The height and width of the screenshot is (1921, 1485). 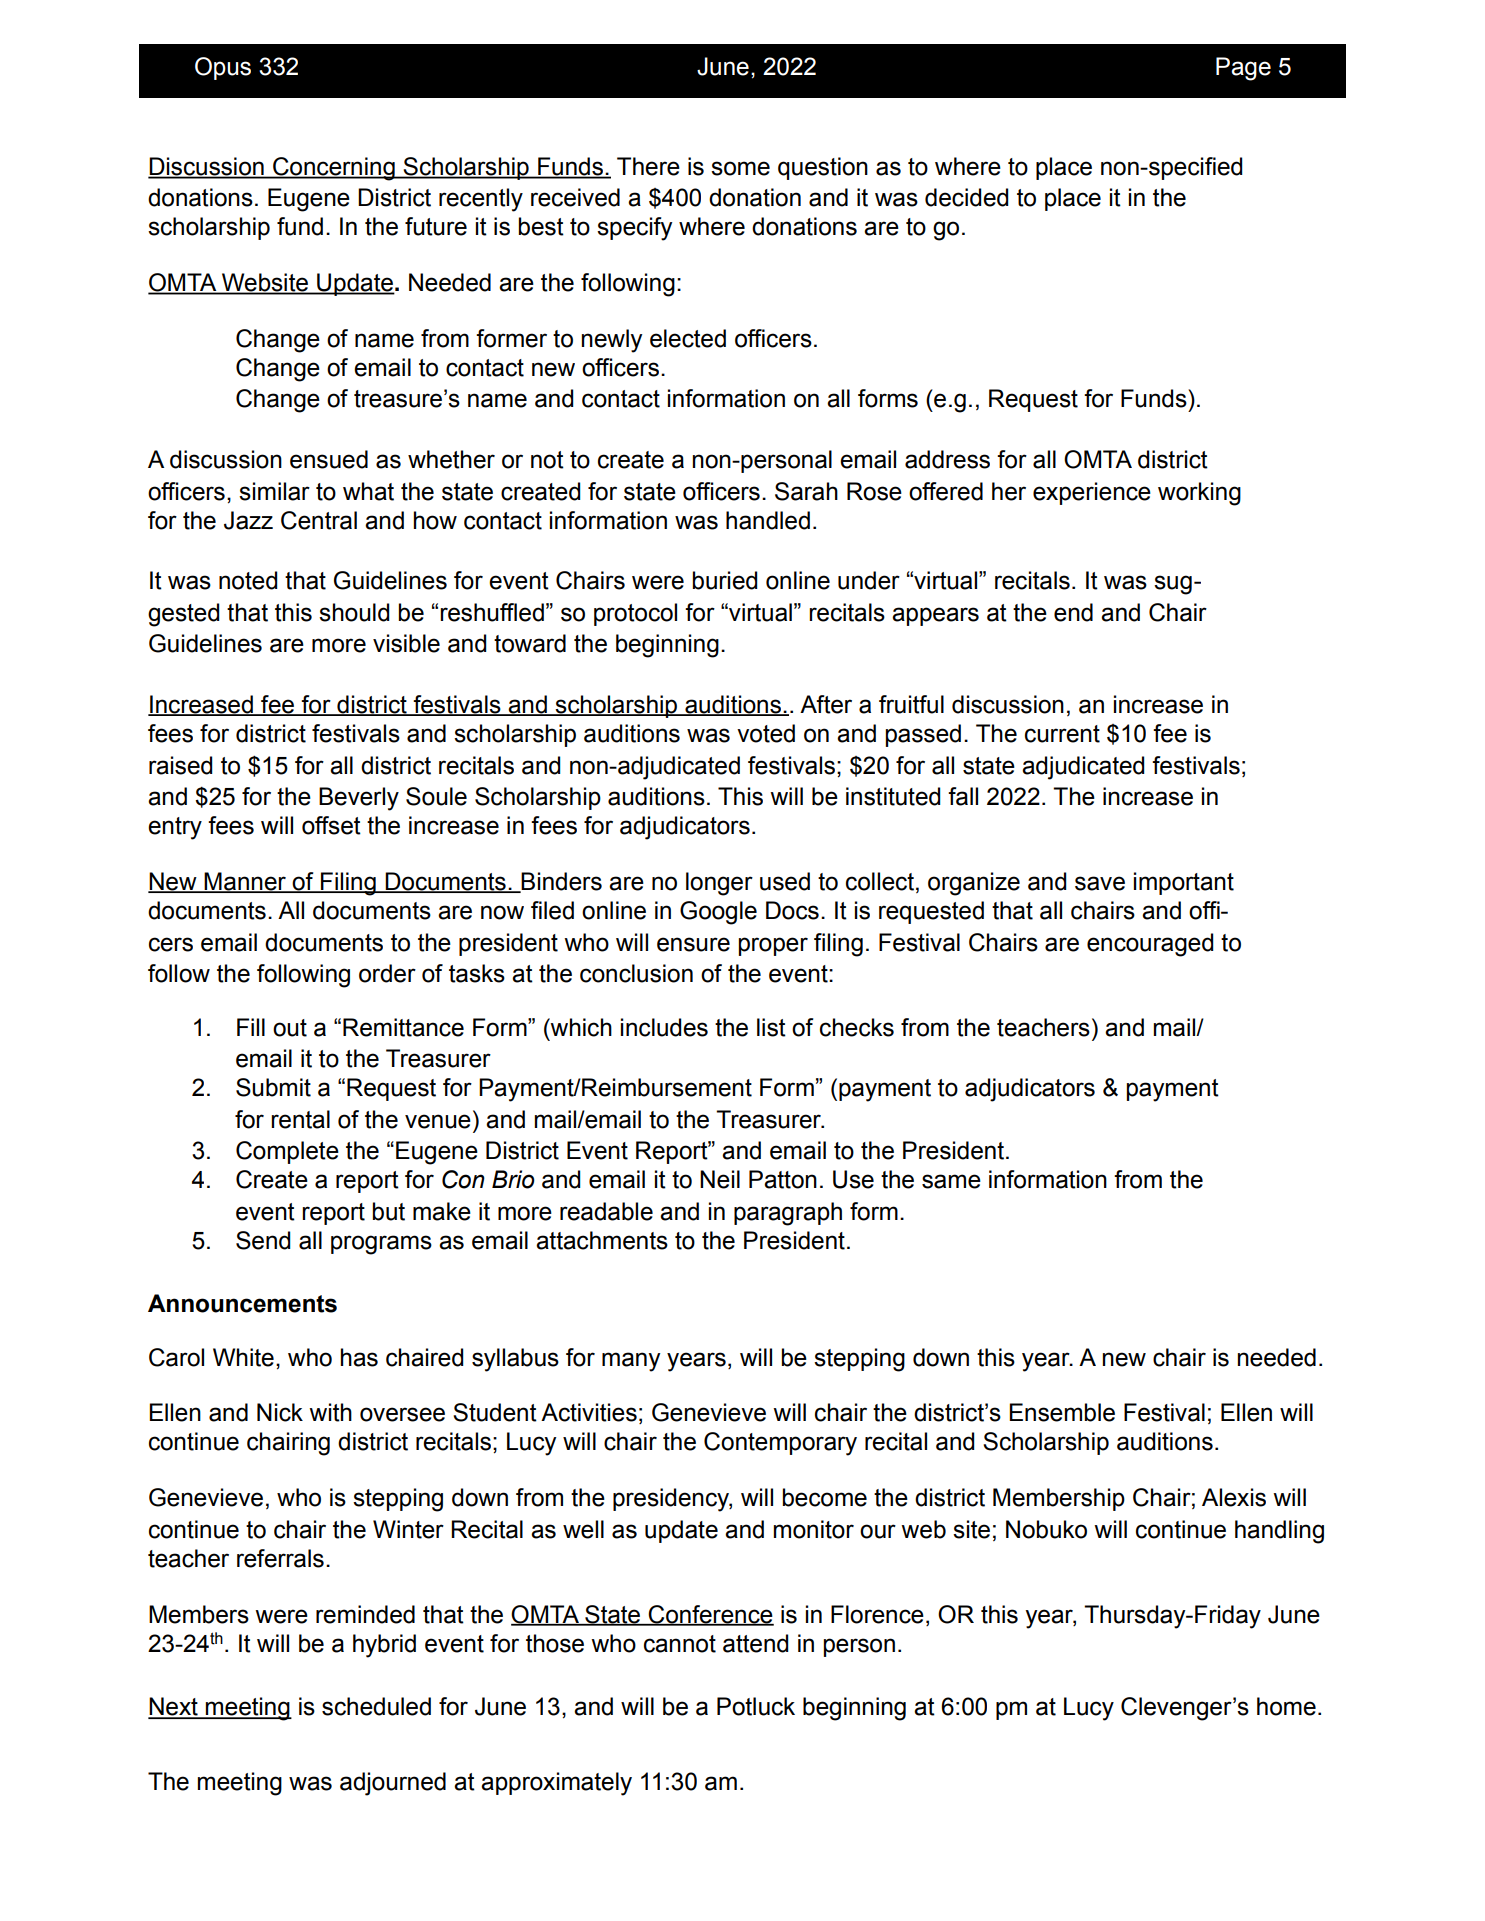 What do you see at coordinates (359, 1357) in the screenshot?
I see `has` at bounding box center [359, 1357].
